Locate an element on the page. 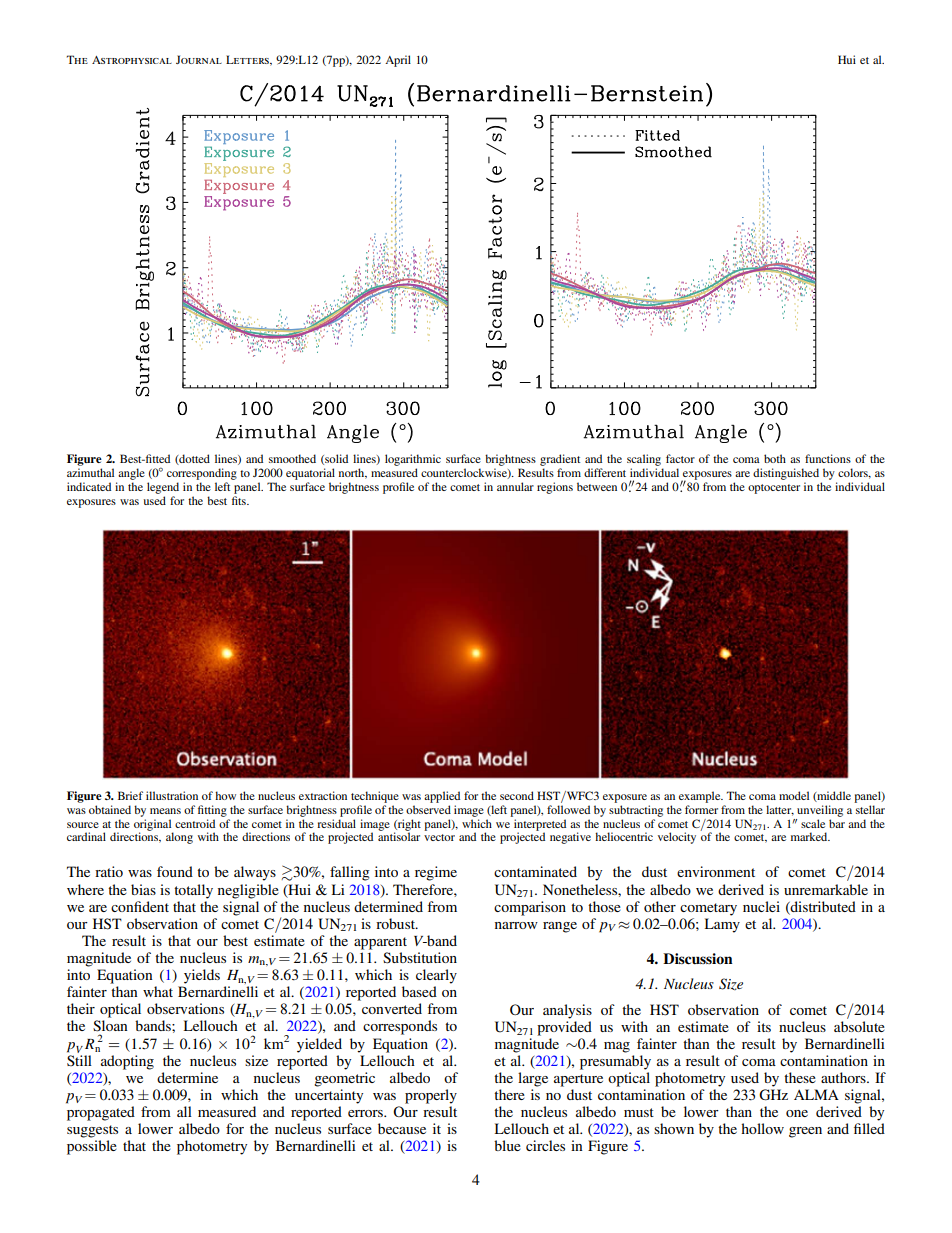  totally is located at coordinates (193, 891).
